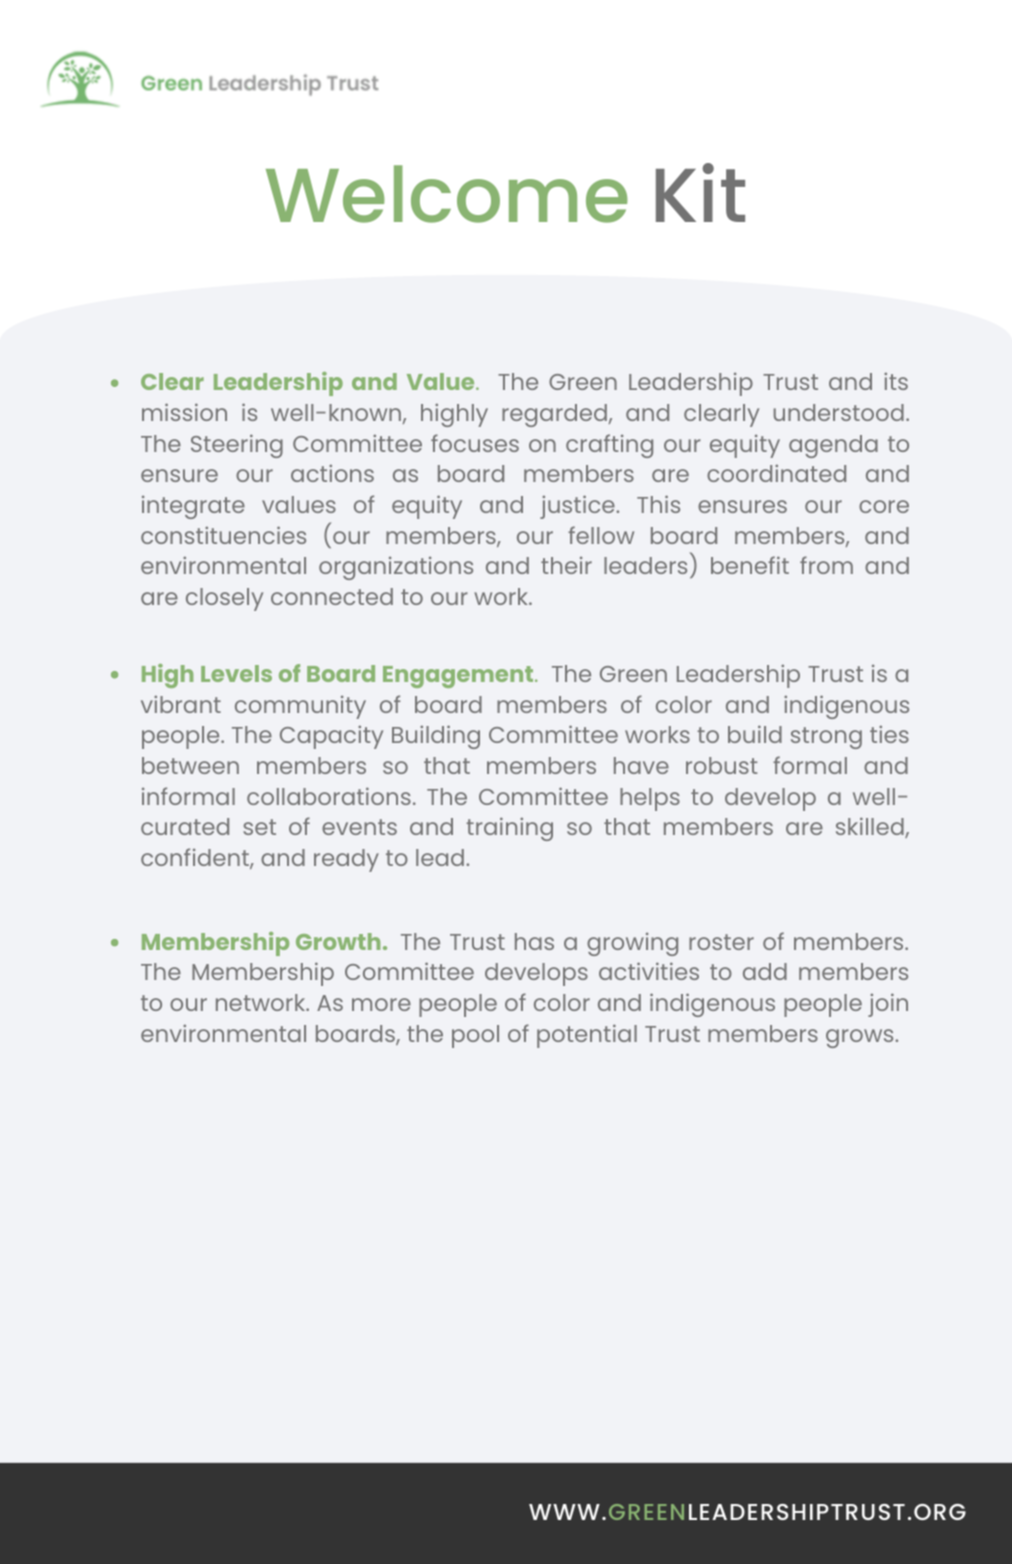  Describe the element at coordinates (237, 446) in the image. I see `Steering` at that location.
